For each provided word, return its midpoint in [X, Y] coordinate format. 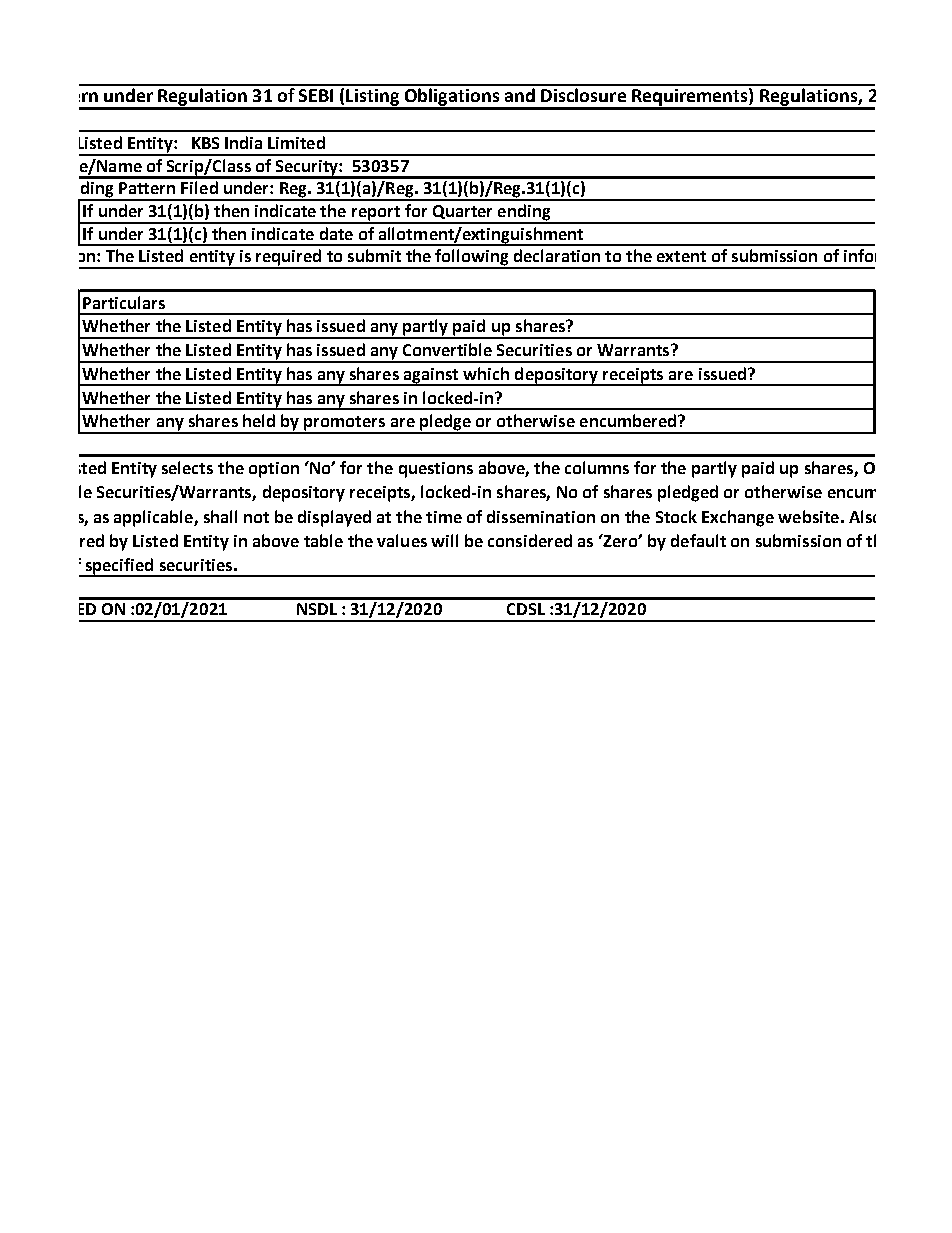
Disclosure [583, 93]
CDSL [526, 609]
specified [119, 567]
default [698, 540]
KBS [205, 143]
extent [681, 256]
